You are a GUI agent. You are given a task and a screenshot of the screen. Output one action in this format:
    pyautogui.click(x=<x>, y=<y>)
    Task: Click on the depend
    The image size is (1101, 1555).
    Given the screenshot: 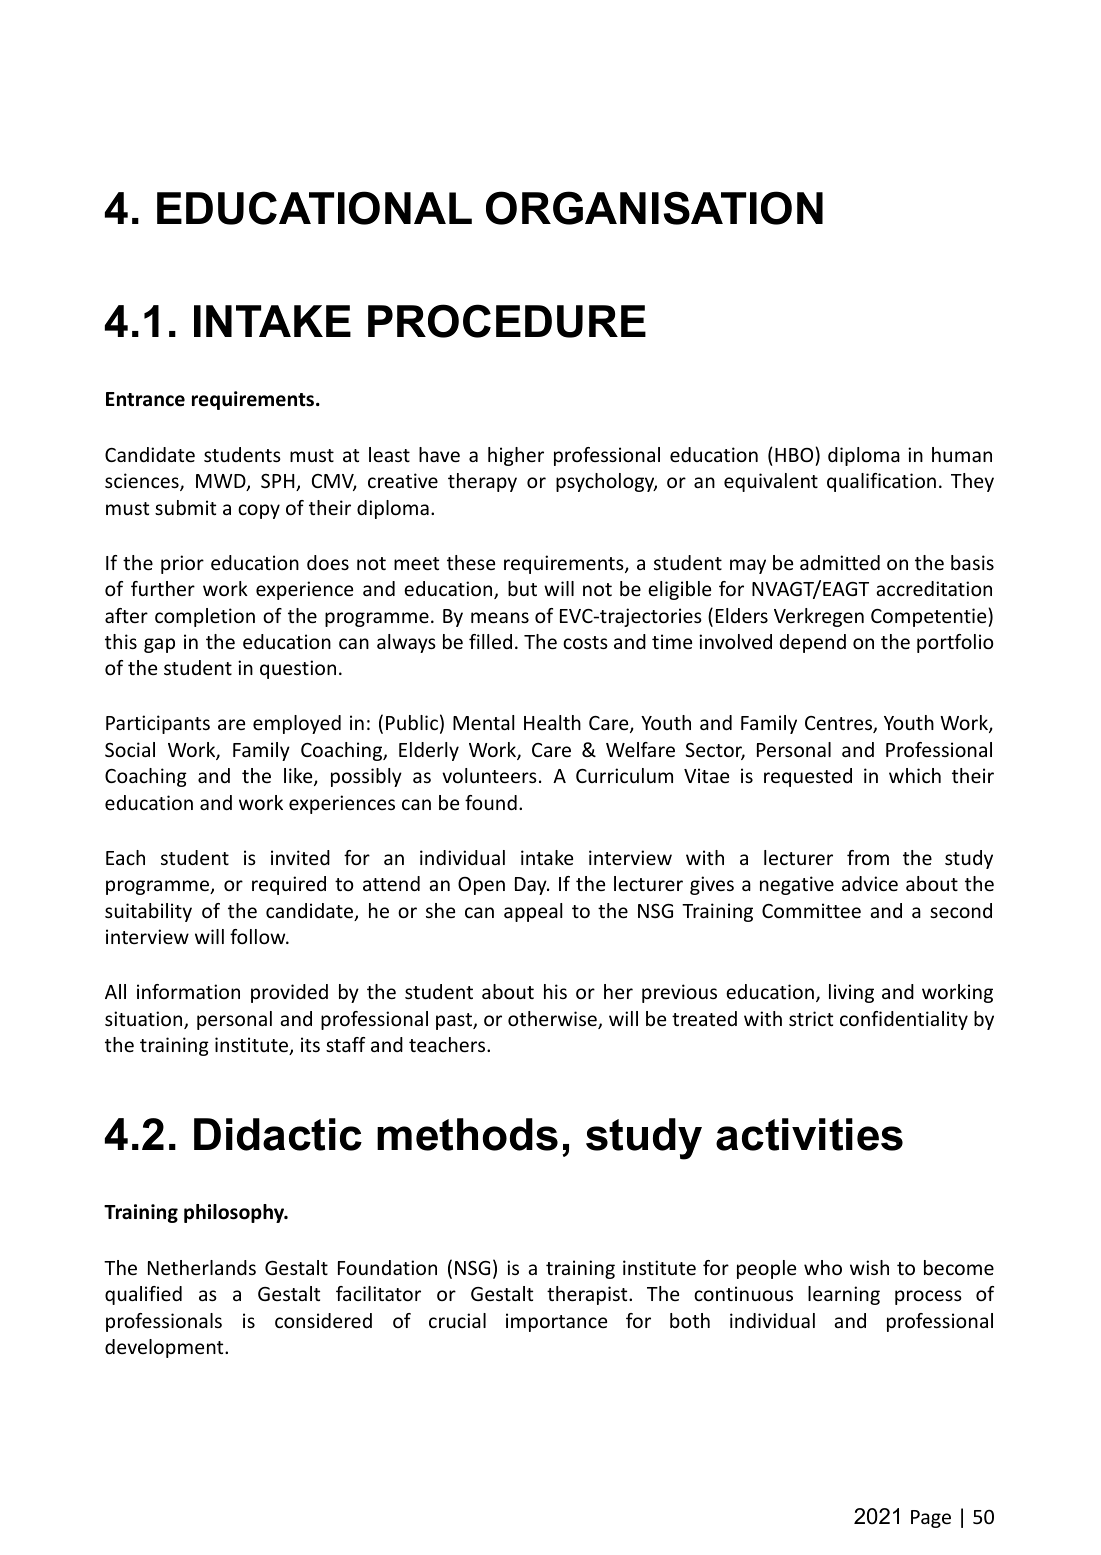 What is the action you would take?
    pyautogui.click(x=813, y=643)
